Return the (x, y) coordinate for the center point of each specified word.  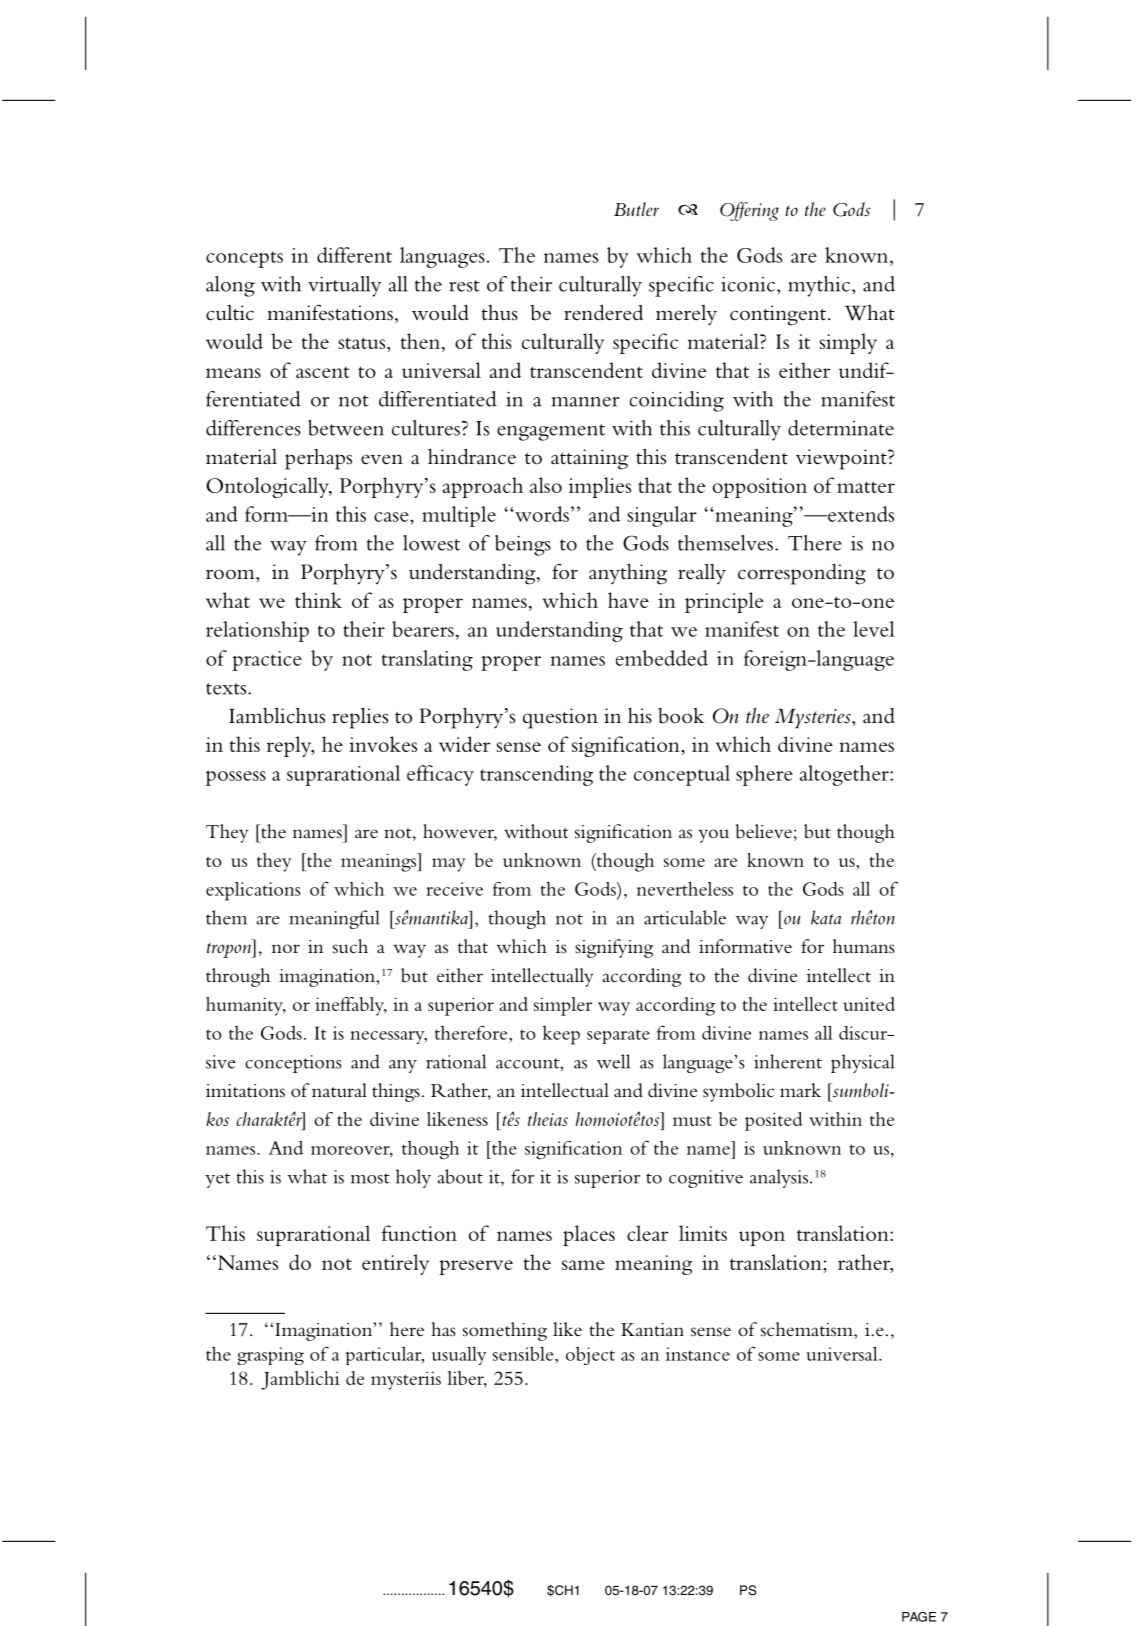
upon (762, 1238)
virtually (344, 286)
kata (826, 917)
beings (523, 545)
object (590, 1355)
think (318, 600)
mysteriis (406, 1380)
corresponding (802, 574)
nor (286, 949)
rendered (603, 313)
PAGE (919, 1617)
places (589, 1235)
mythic (819, 286)
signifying (614, 948)
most (370, 1178)
